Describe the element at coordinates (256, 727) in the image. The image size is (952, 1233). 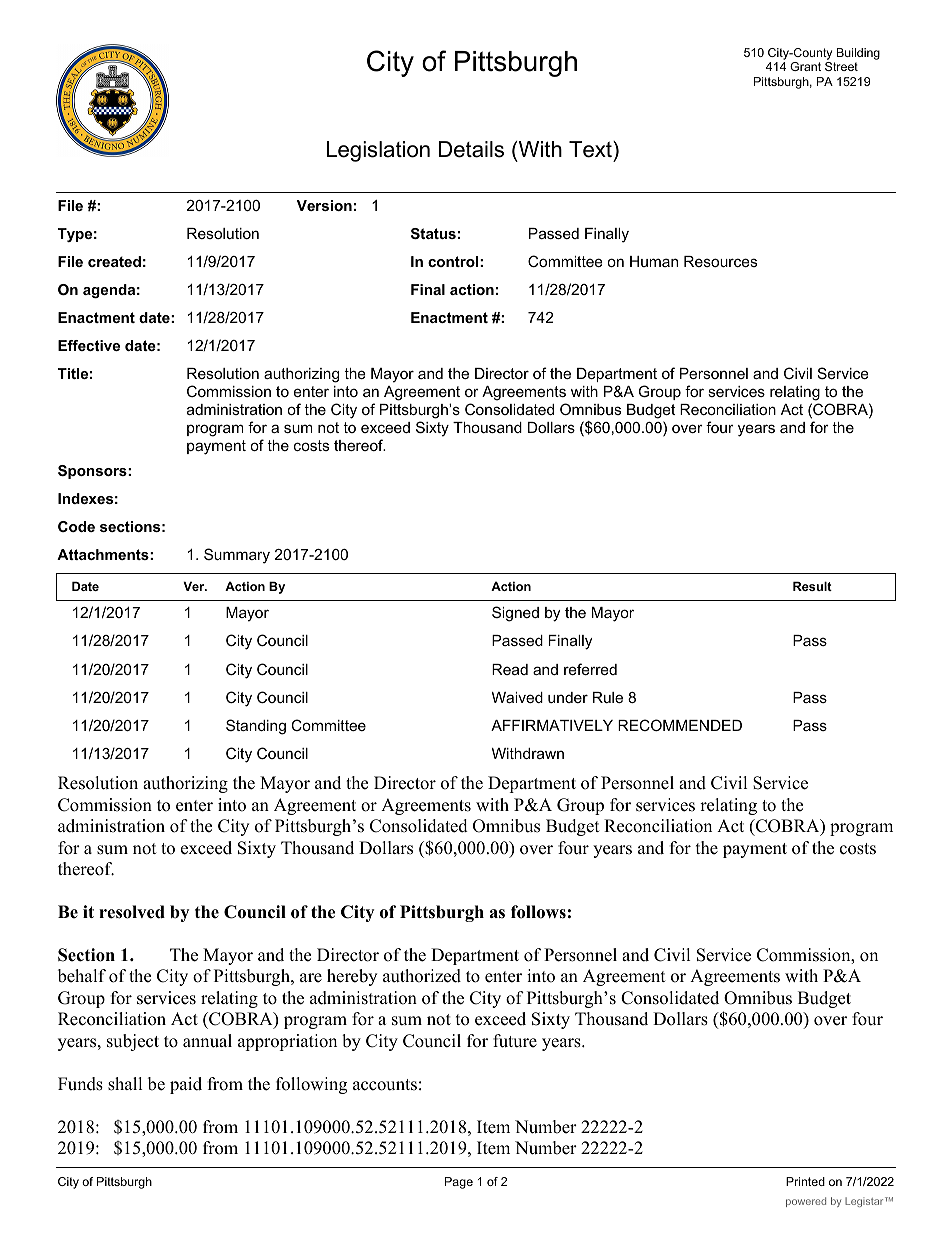
I see `Standing` at that location.
